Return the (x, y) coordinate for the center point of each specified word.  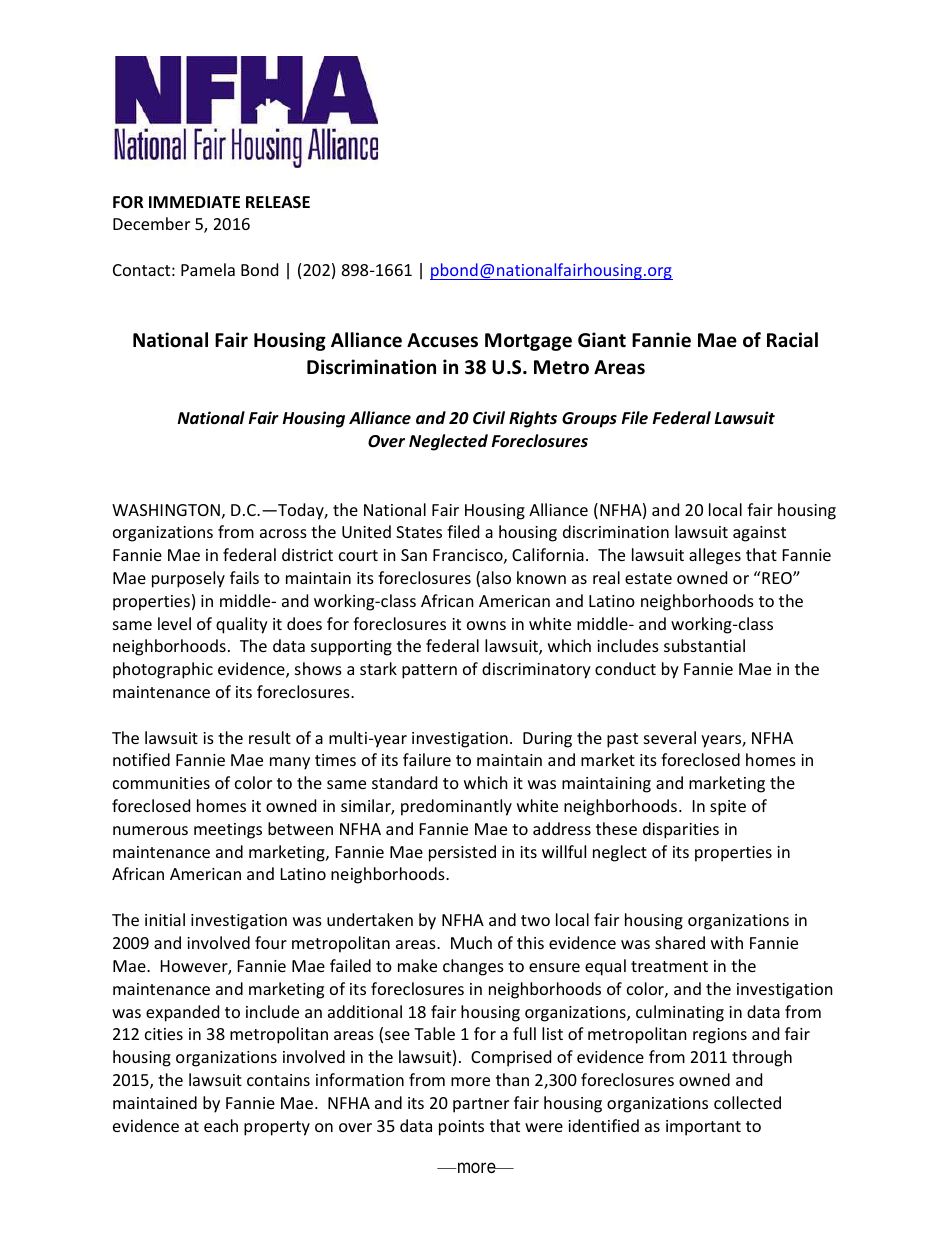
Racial (792, 340)
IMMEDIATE (194, 202)
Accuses (442, 340)
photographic (163, 670)
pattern (429, 671)
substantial (704, 645)
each (221, 1125)
